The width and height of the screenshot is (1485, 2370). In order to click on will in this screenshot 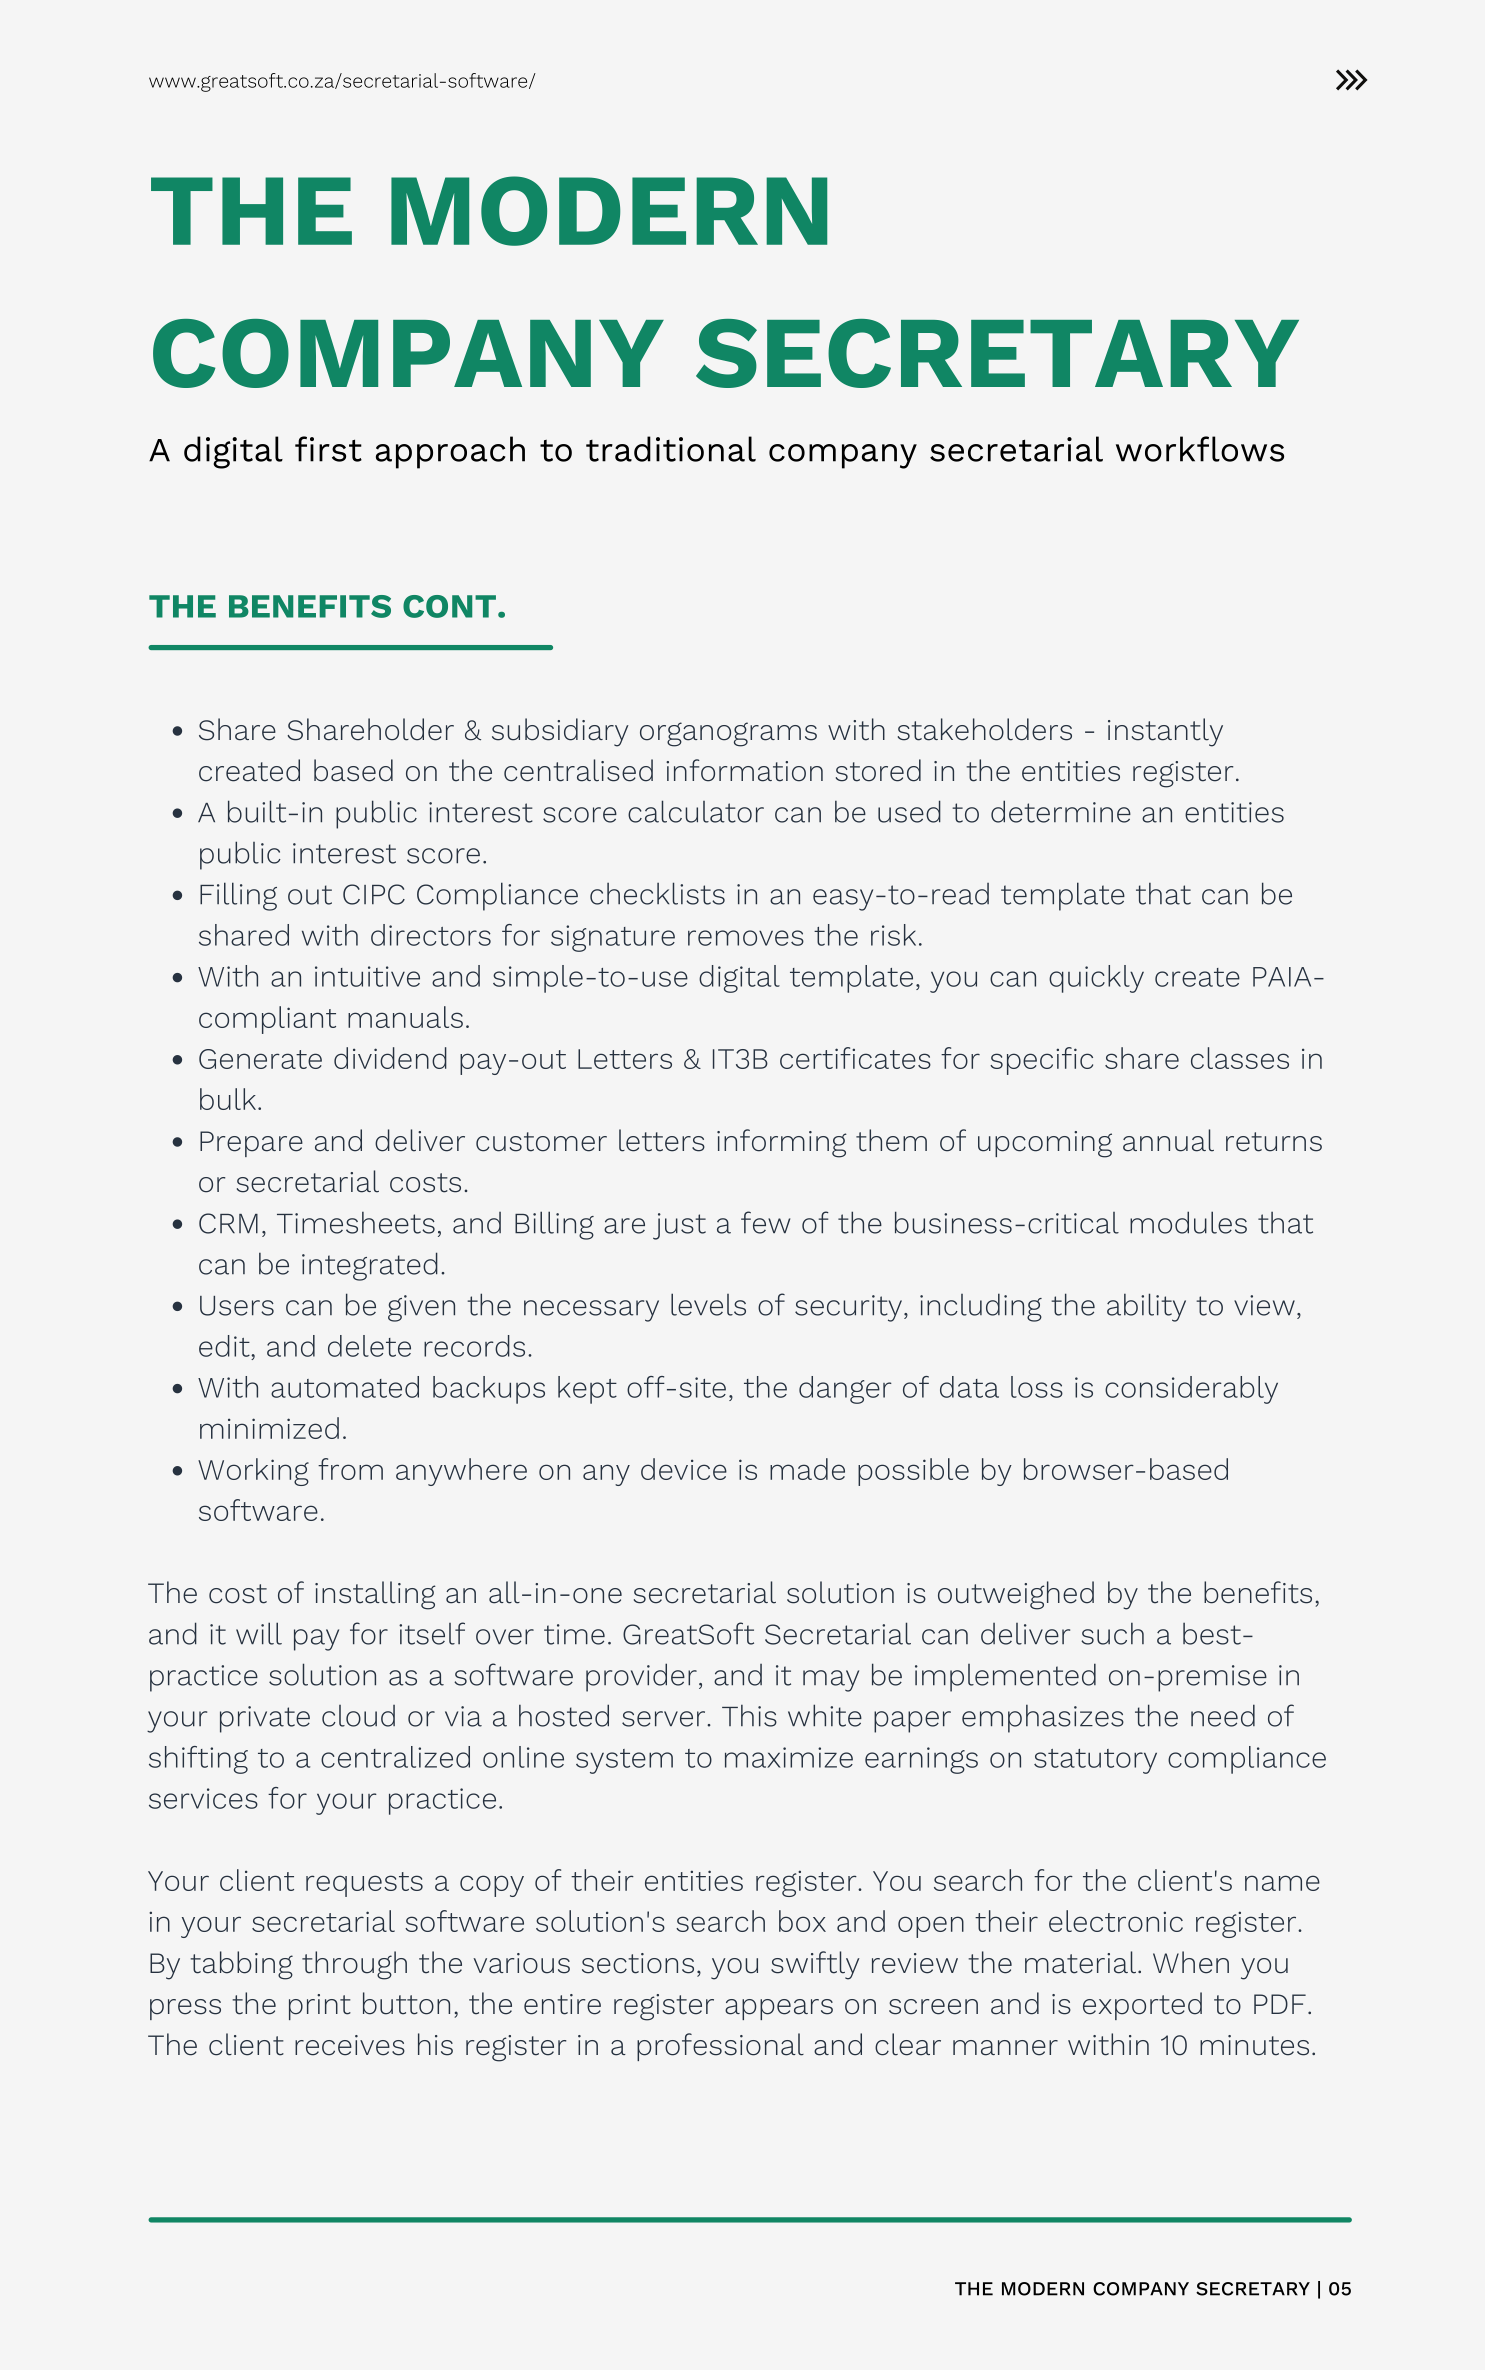, I will do `click(259, 1633)`.
